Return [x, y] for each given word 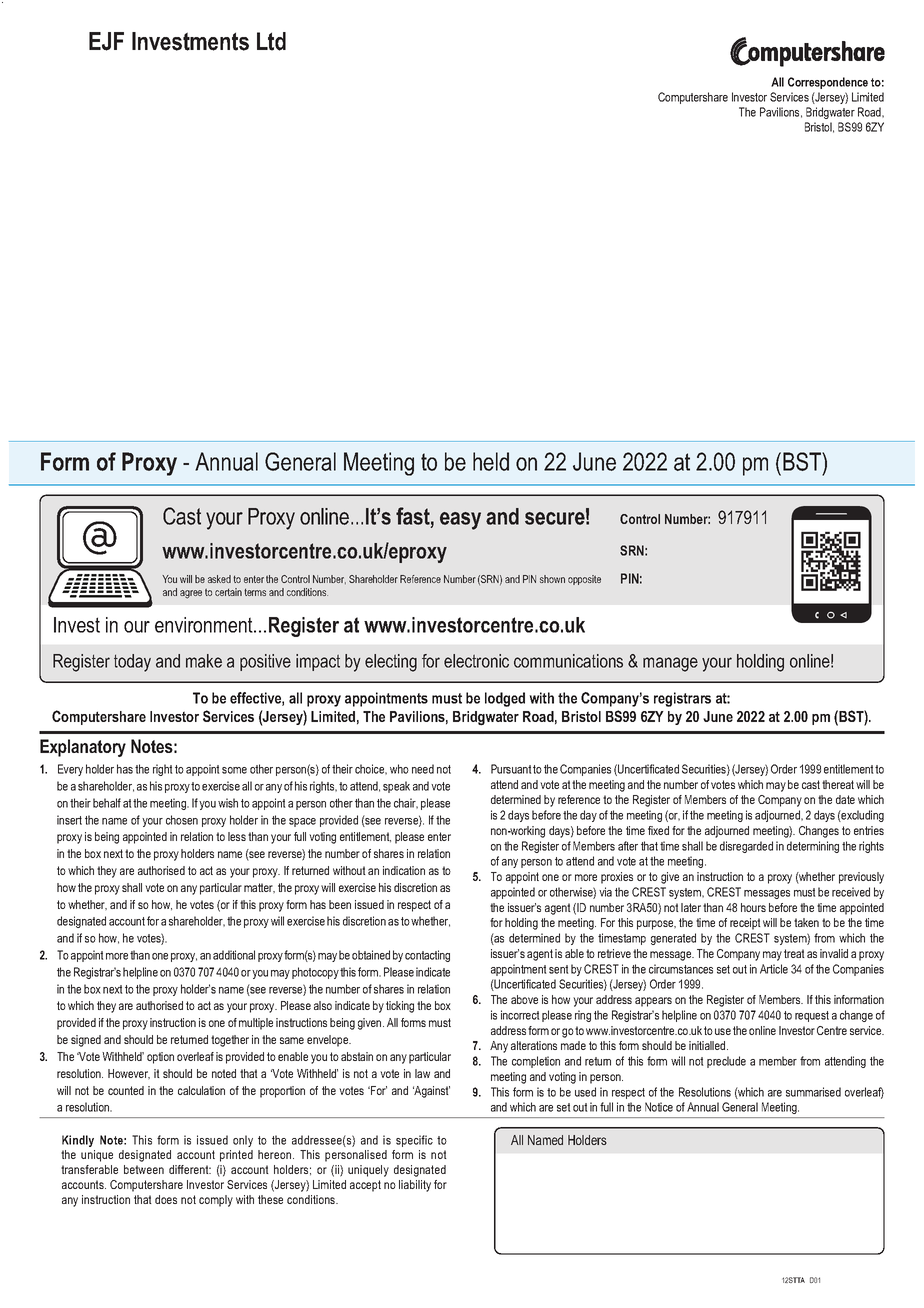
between [144, 1169]
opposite [584, 580]
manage [670, 664]
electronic [476, 661]
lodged [505, 699]
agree [191, 594]
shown [552, 579]
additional [234, 955]
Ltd [271, 41]
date [845, 799]
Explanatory [83, 748]
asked [219, 579]
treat [794, 953]
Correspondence [828, 83]
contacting [427, 956]
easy [460, 521]
